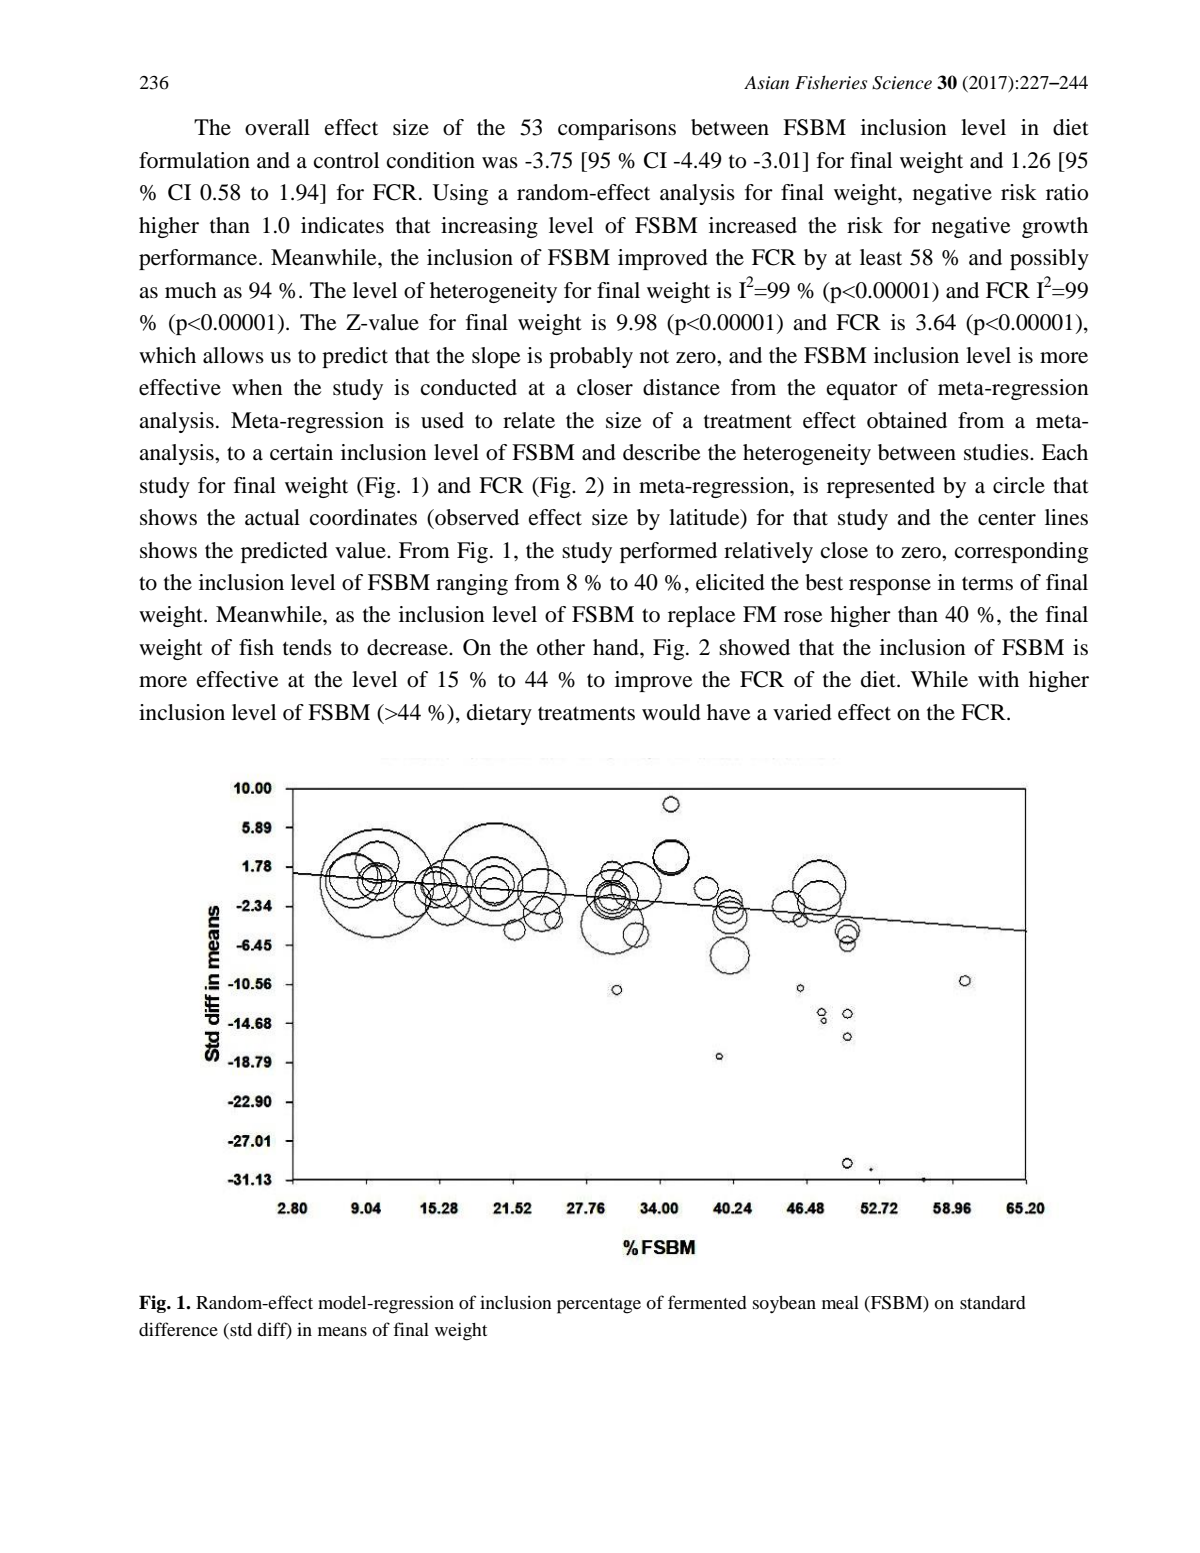 The height and width of the screenshot is (1553, 1200). I want to click on std, so click(240, 1330).
